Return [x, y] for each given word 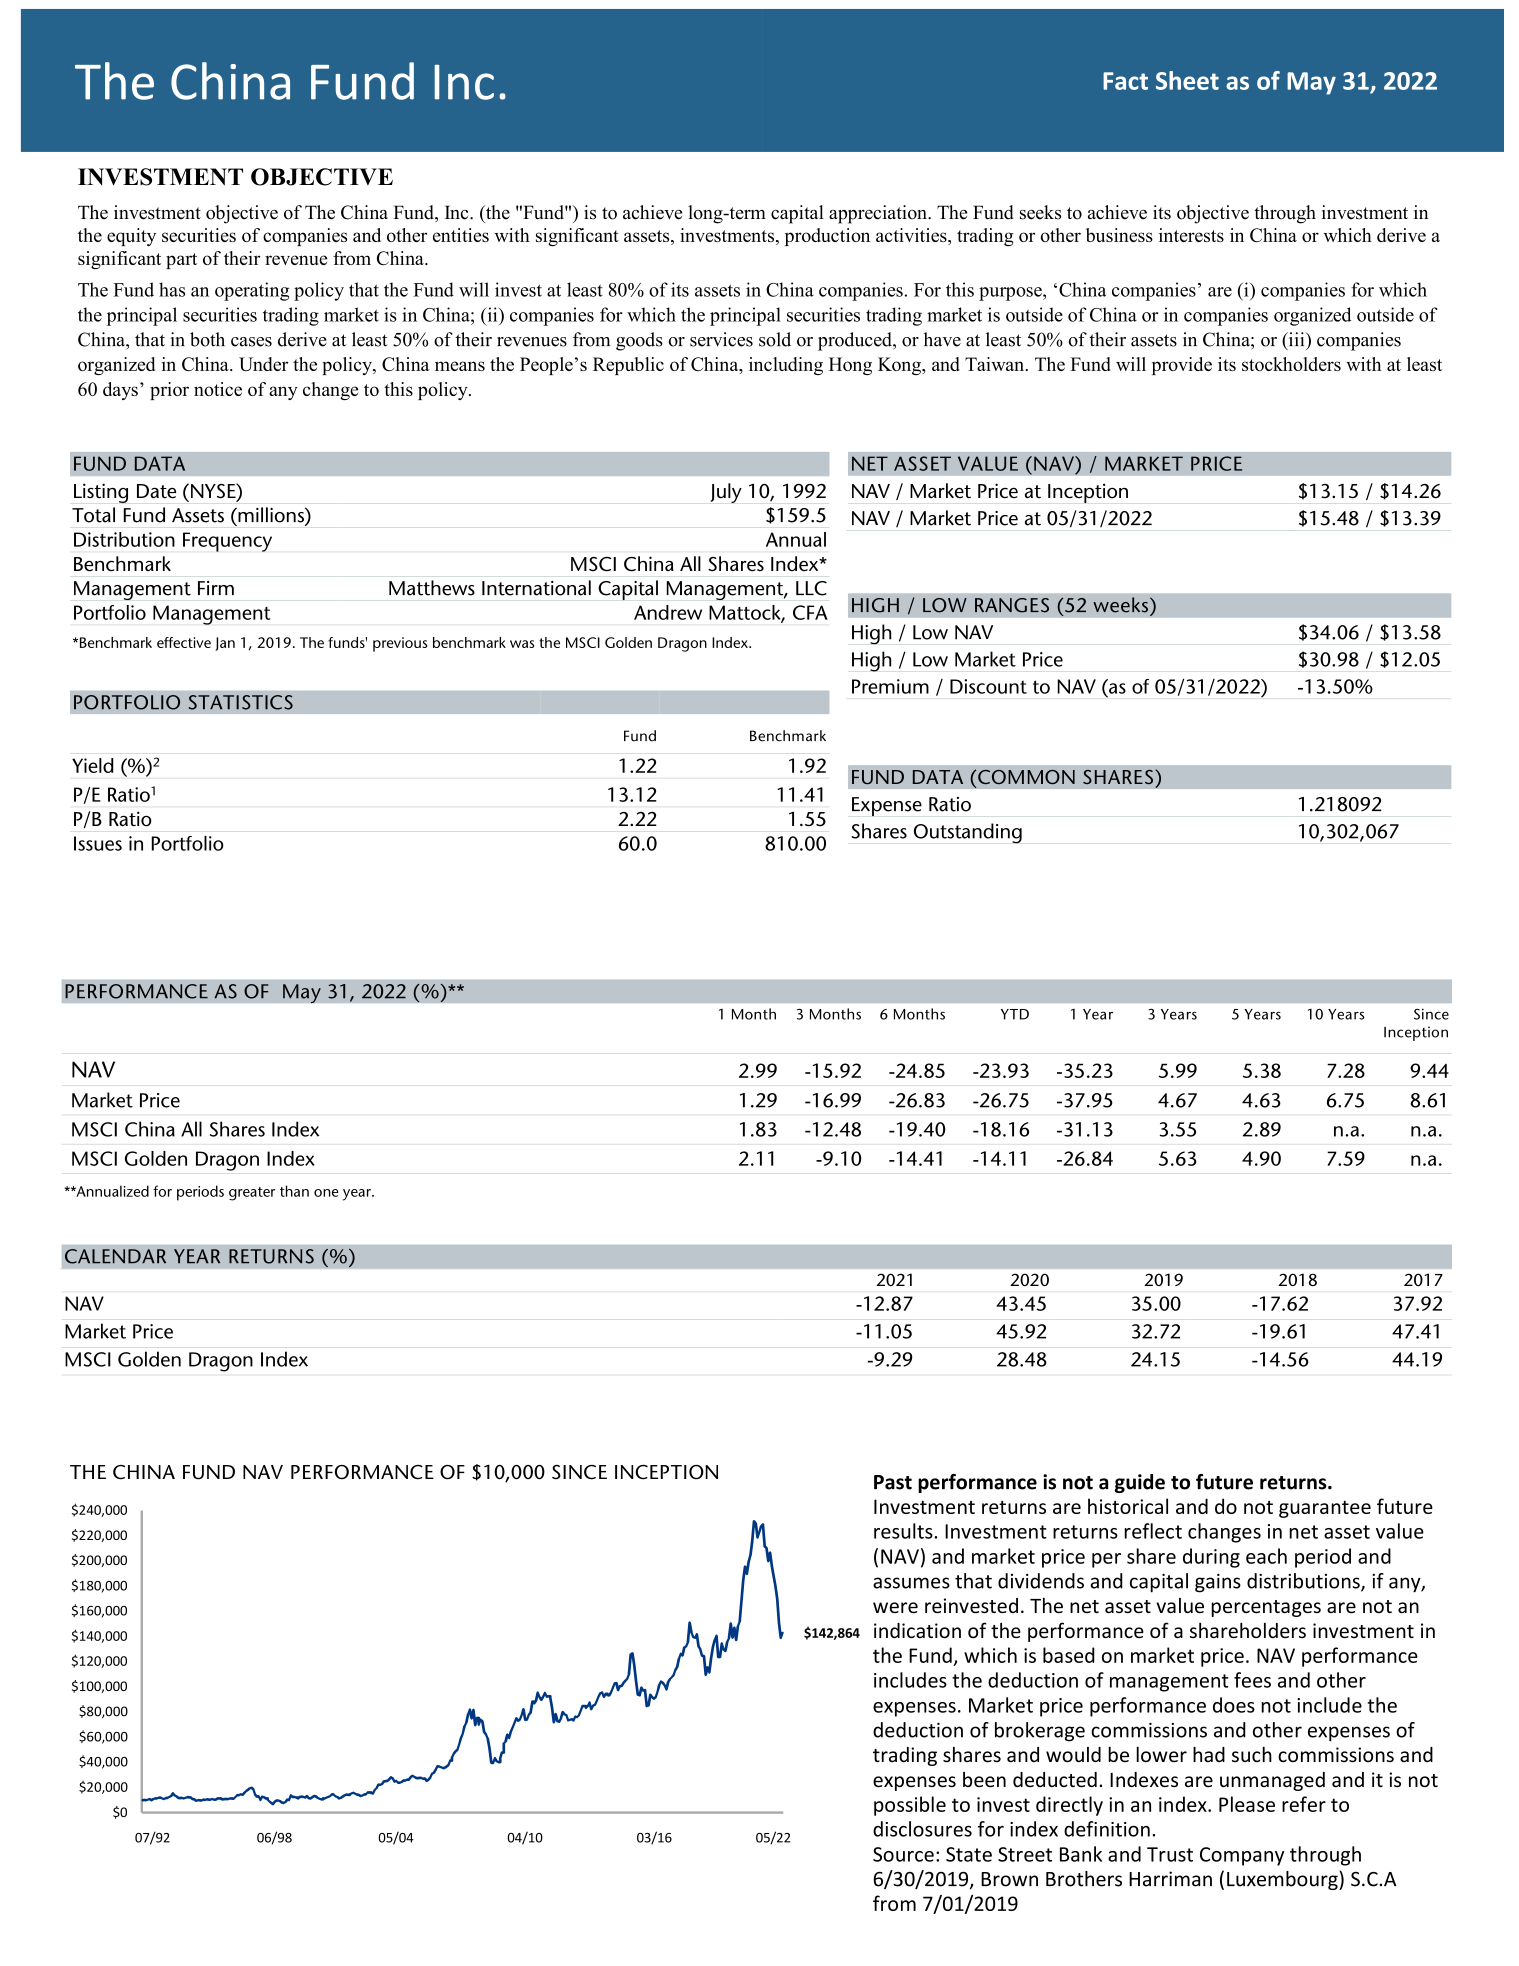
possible [910, 1806]
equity [131, 237]
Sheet [1187, 80]
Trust [1170, 1854]
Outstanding [968, 833]
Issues [98, 843]
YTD [1015, 1014]
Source [903, 1854]
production [827, 237]
